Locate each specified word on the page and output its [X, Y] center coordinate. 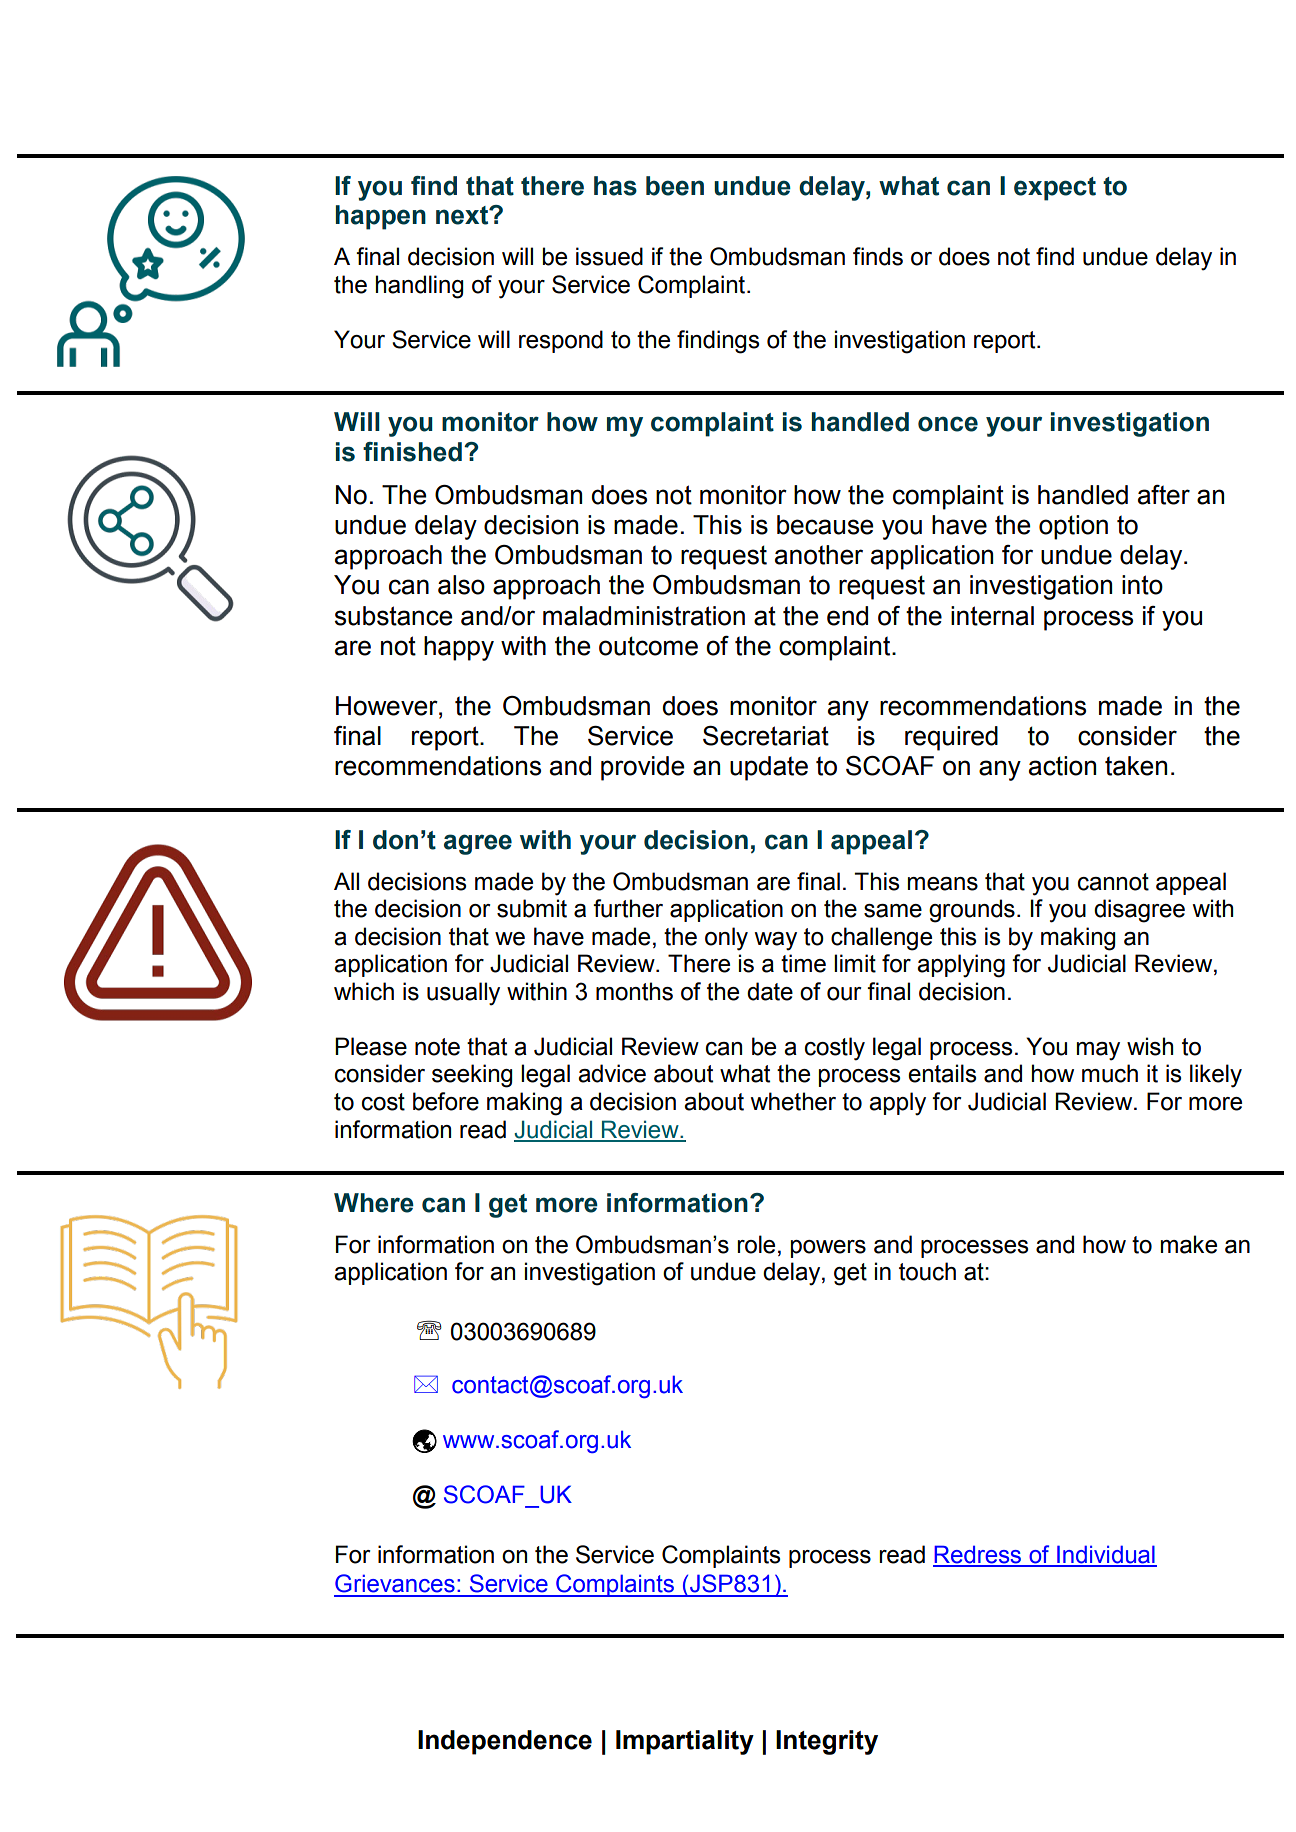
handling [419, 287]
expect [1055, 189]
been [675, 186]
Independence [505, 1742]
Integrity [827, 1742]
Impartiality [685, 1742]
